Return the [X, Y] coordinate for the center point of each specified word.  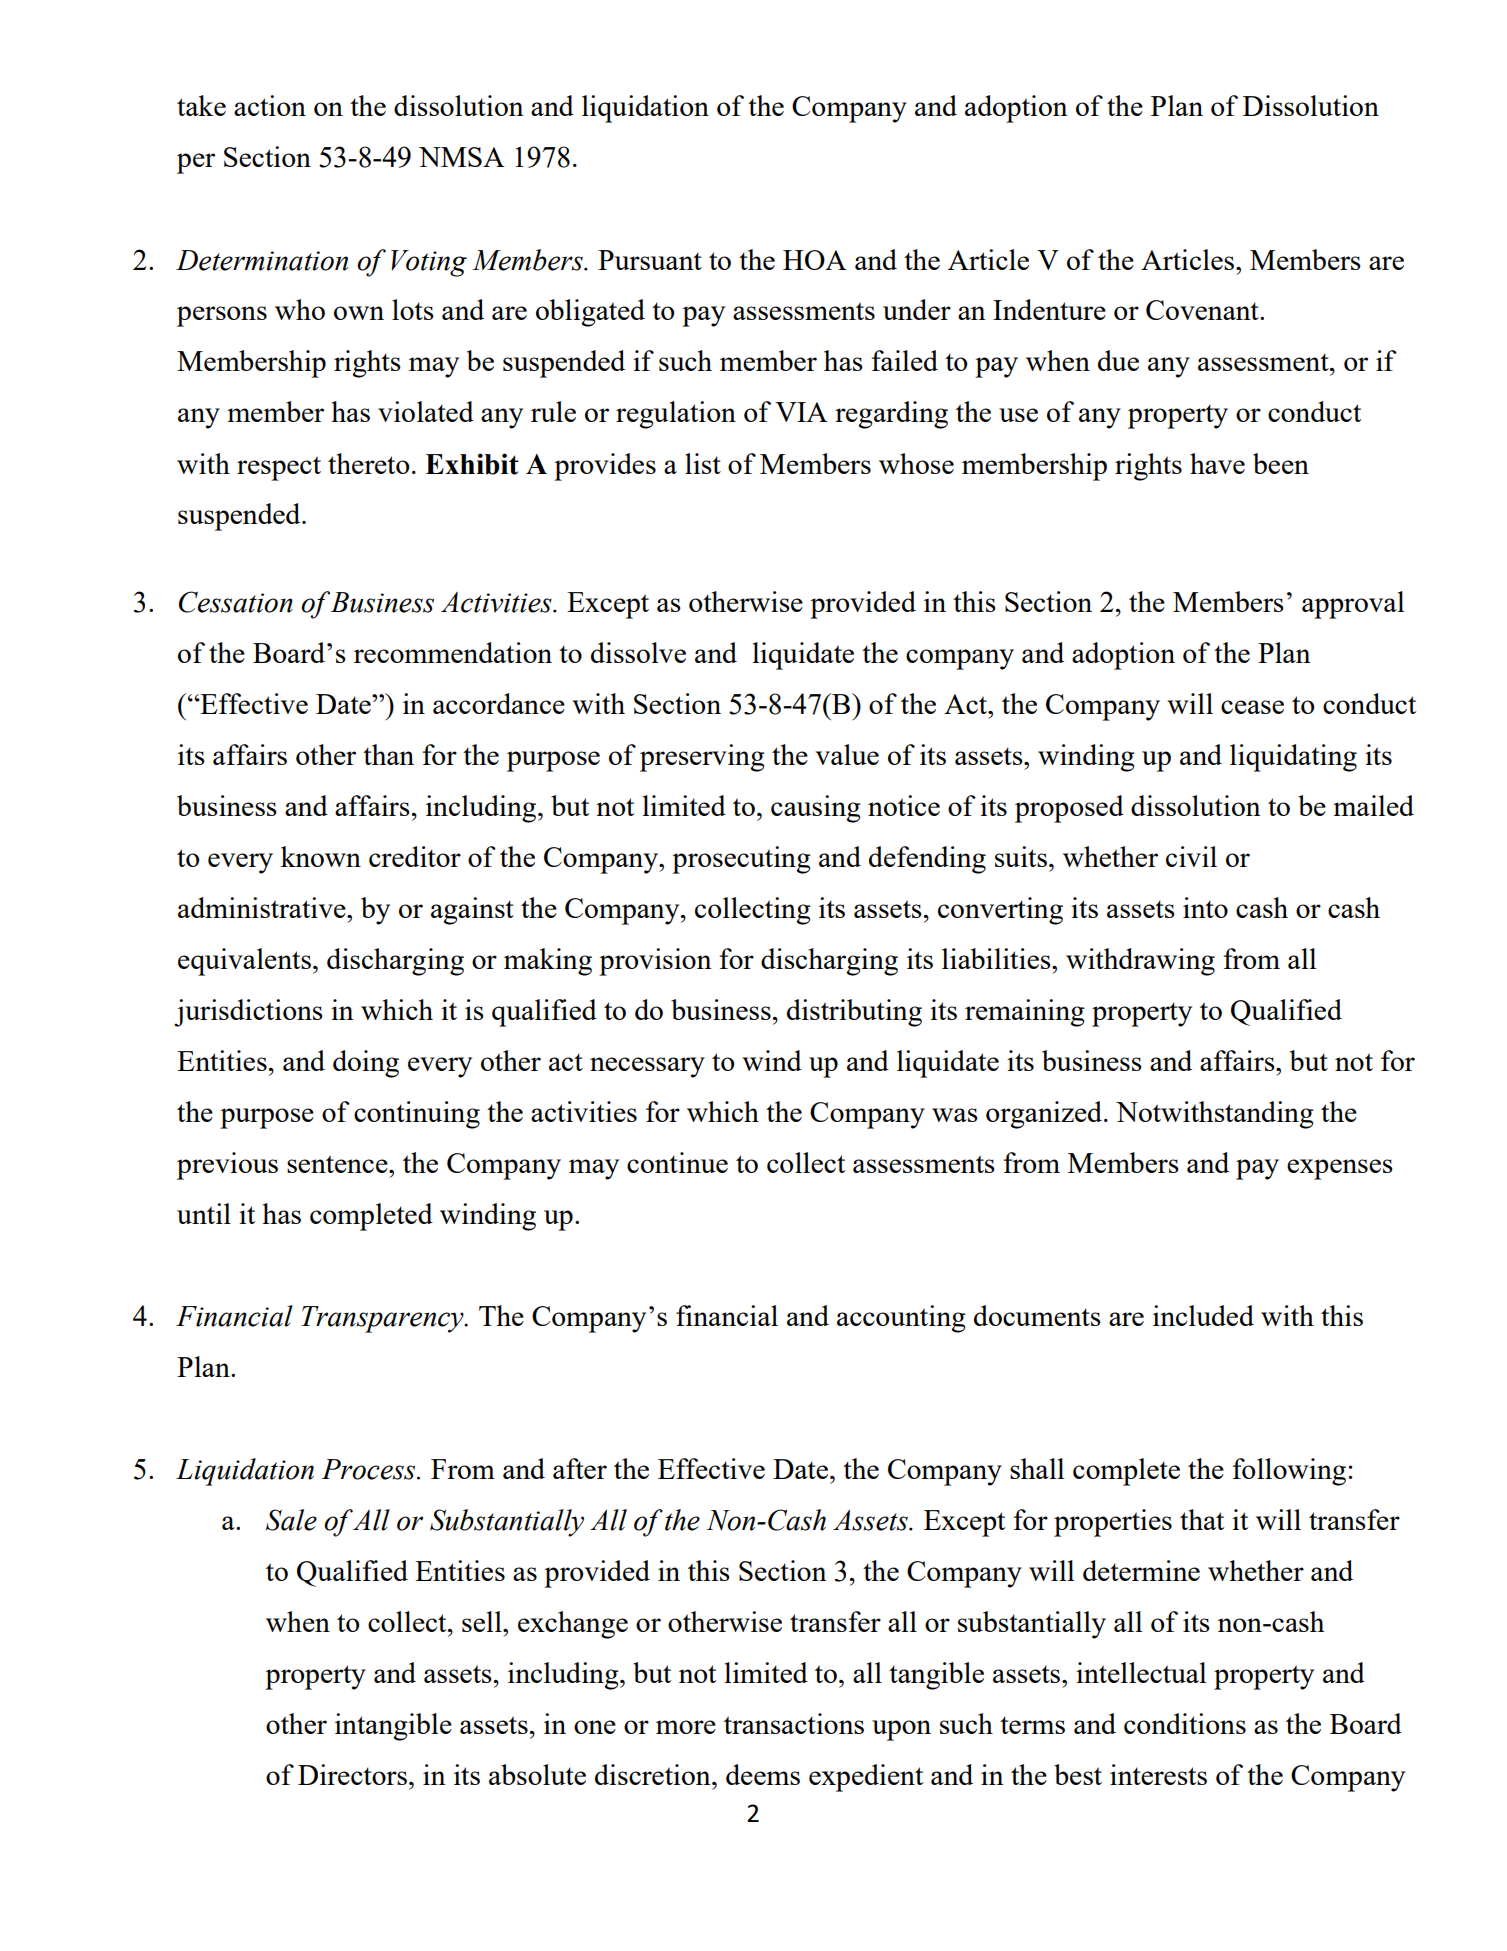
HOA [815, 260]
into [1205, 907]
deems [763, 1774]
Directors [352, 1774]
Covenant [1203, 310]
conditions [1185, 1723]
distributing [854, 1013]
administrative [263, 907]
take [201, 105]
